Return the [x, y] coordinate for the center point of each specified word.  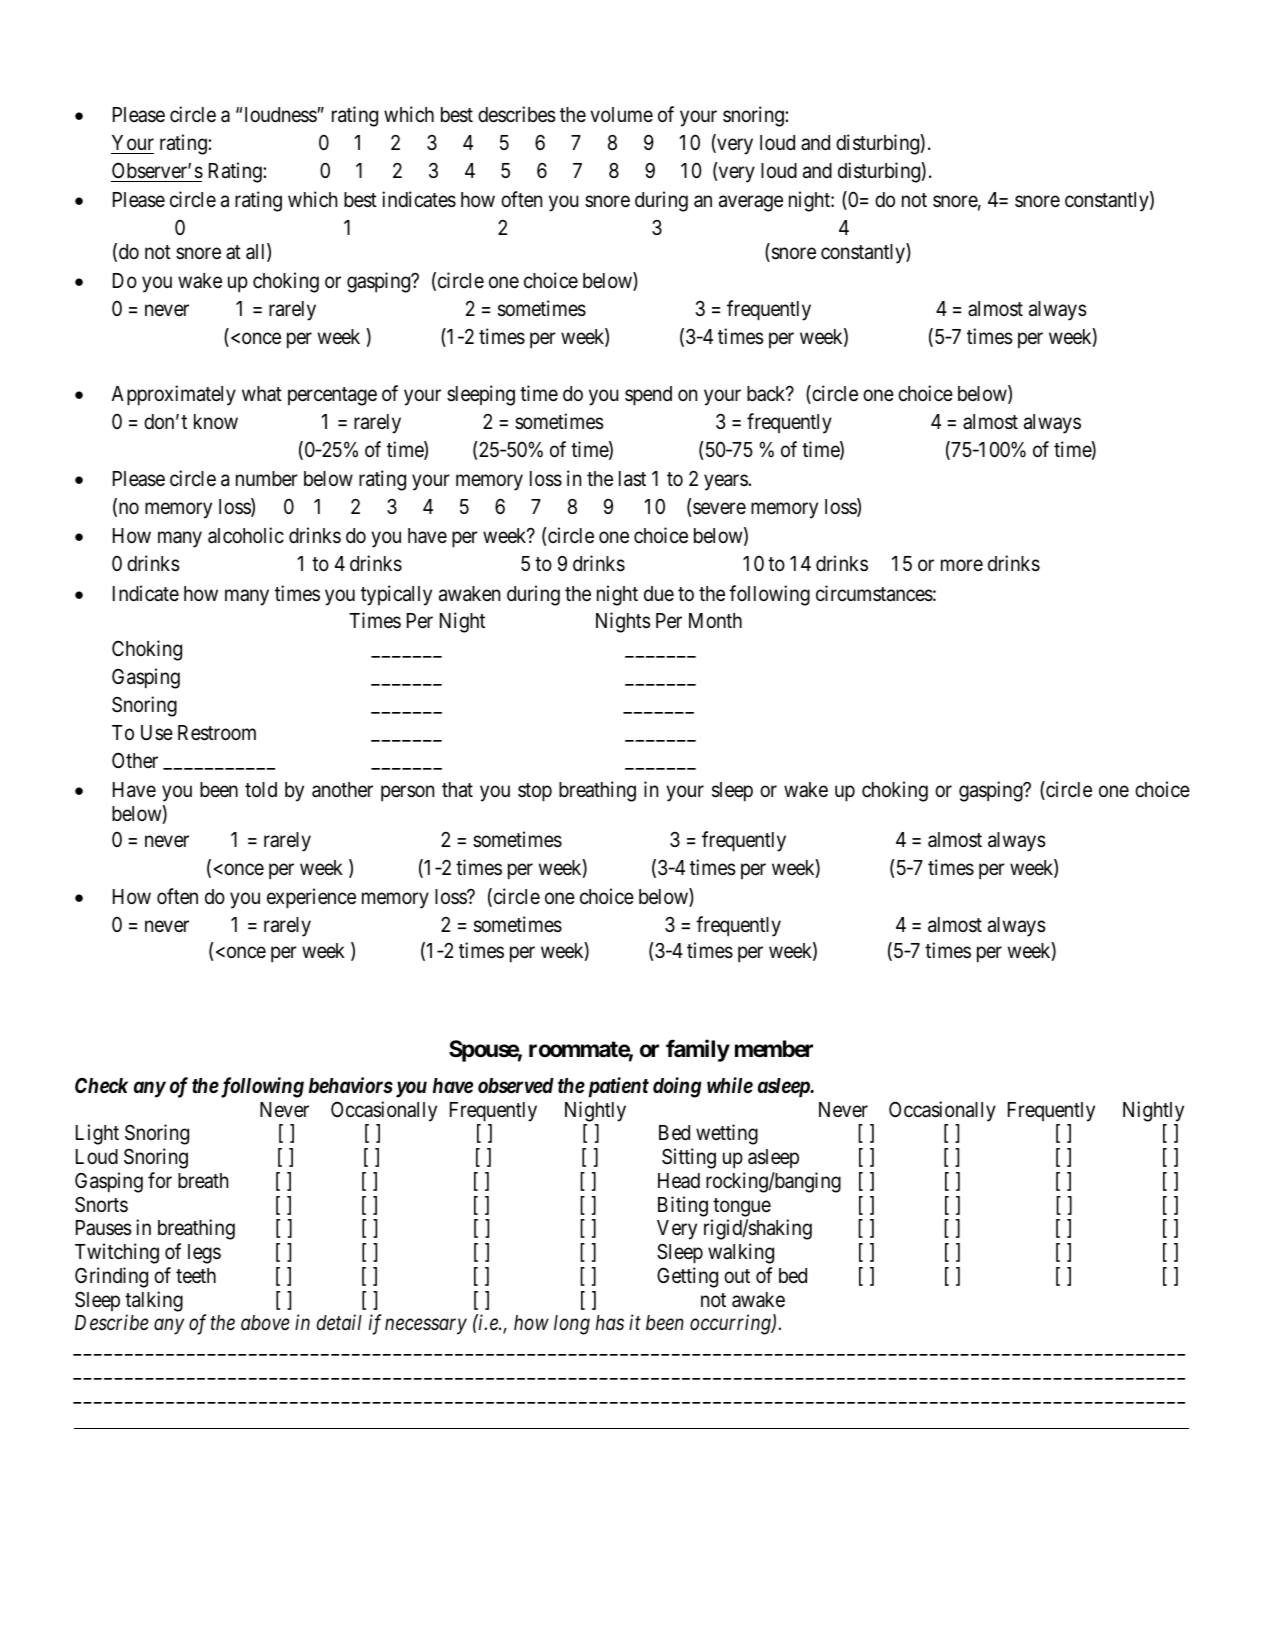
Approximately [174, 395]
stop [535, 792]
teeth [196, 1276]
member [774, 1049]
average [751, 204]
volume [621, 115]
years [726, 483]
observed [516, 1086]
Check [101, 1085]
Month [715, 620]
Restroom [217, 733]
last [632, 479]
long [572, 1325]
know [216, 421]
